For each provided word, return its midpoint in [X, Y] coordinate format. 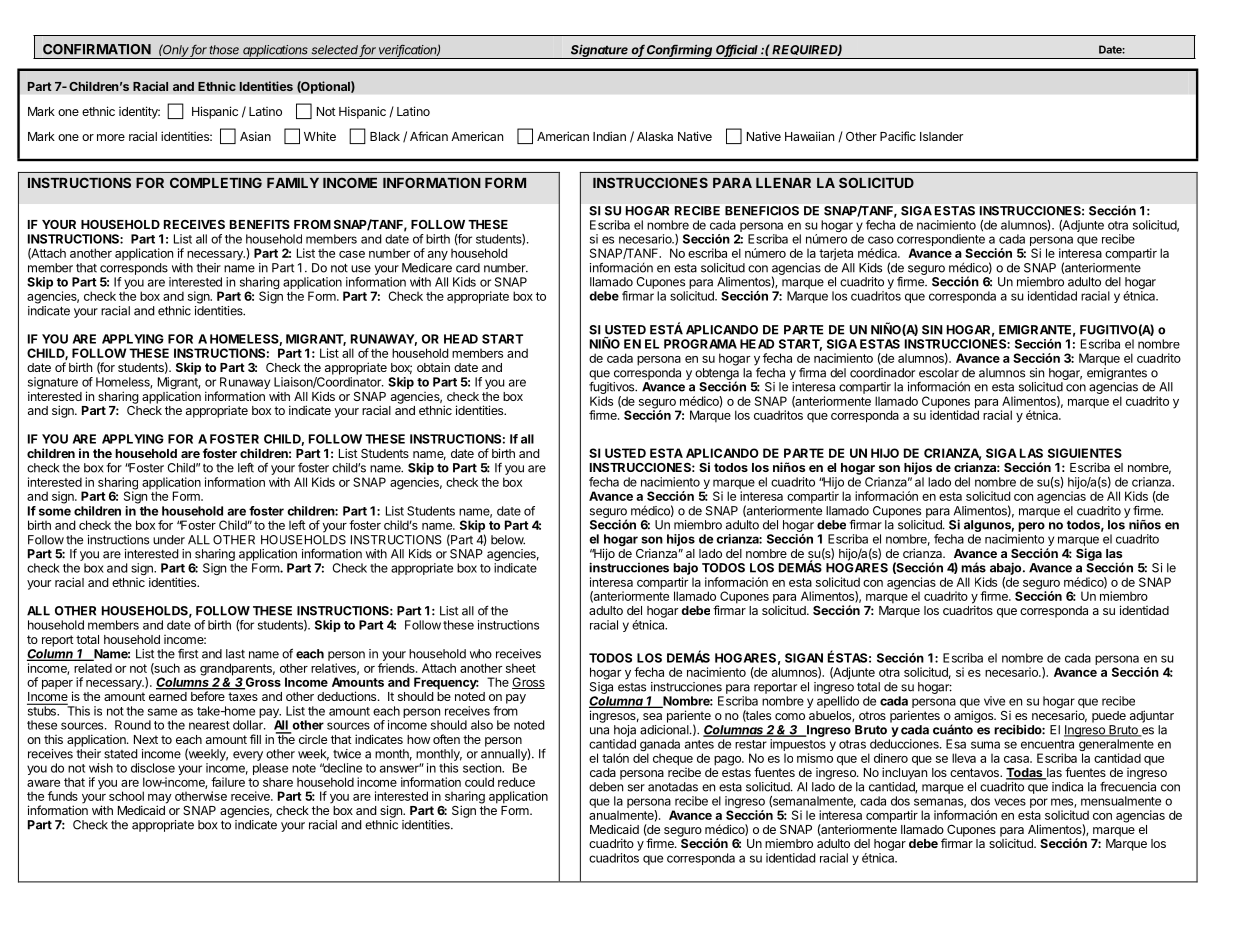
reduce [516, 782]
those [224, 50]
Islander [941, 136]
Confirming [680, 51]
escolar [939, 373]
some [55, 512]
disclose [153, 768]
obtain [433, 367]
